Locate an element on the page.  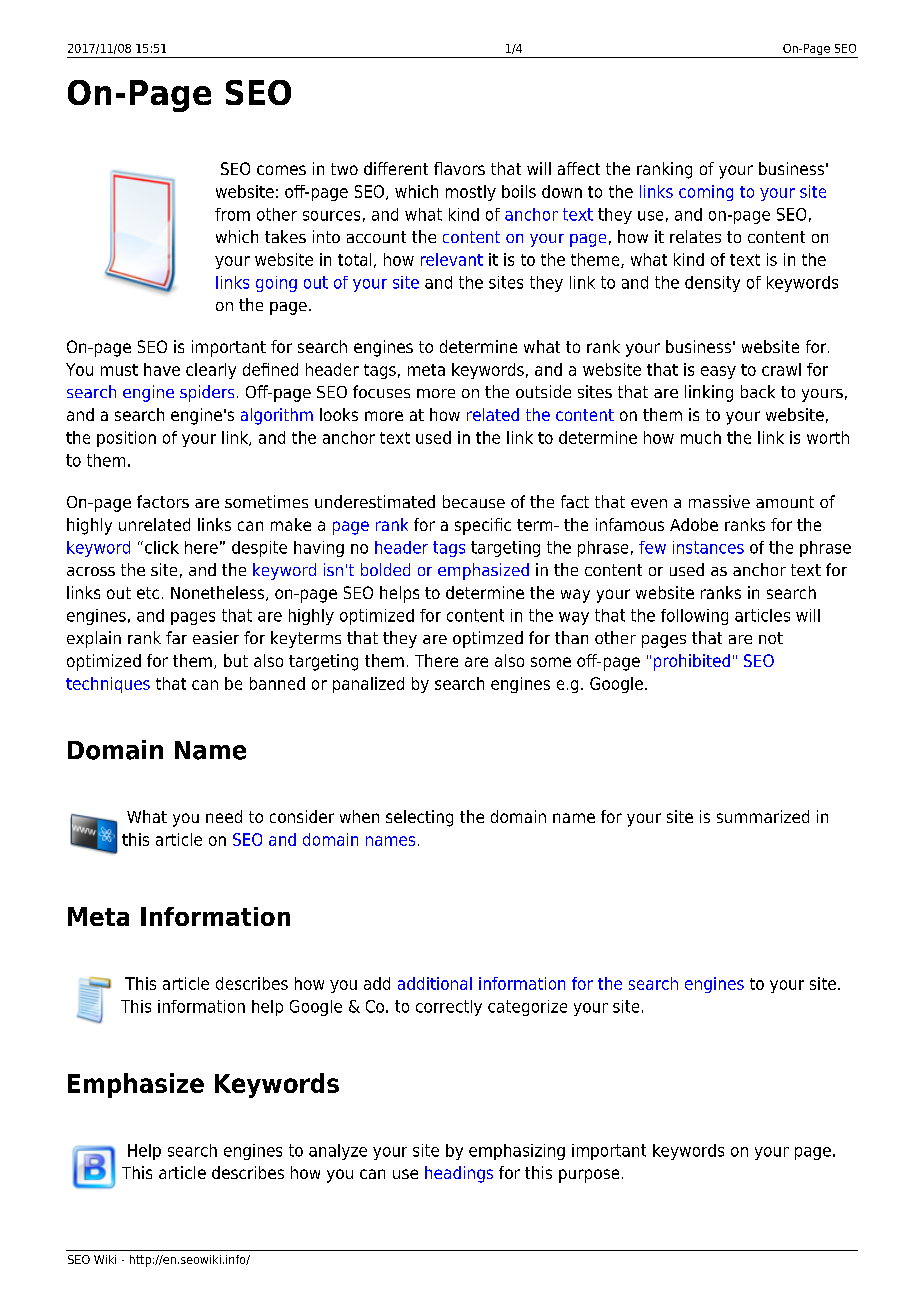
position is located at coordinates (126, 439).
